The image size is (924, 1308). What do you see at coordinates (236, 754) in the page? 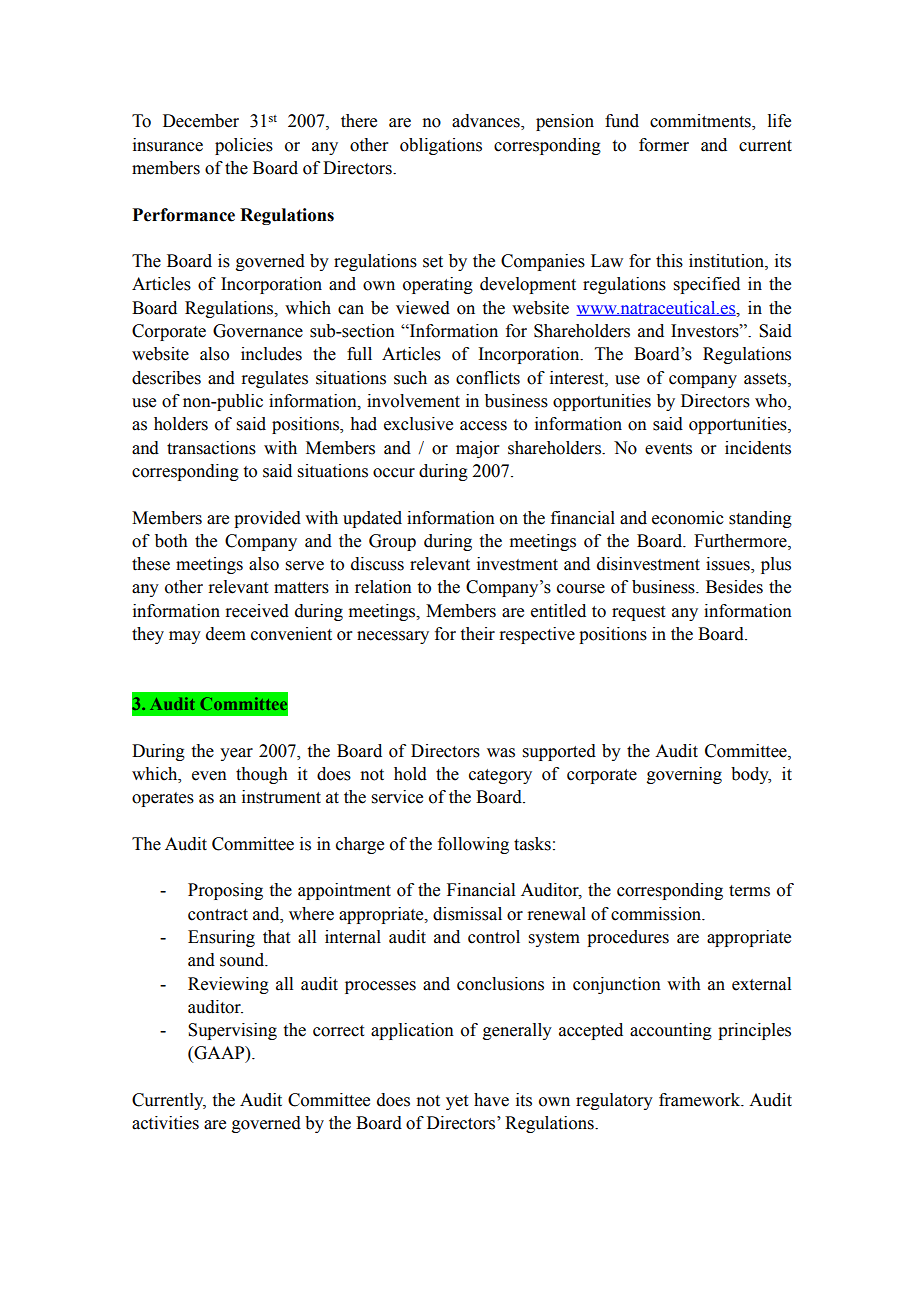
I see `year` at bounding box center [236, 754].
